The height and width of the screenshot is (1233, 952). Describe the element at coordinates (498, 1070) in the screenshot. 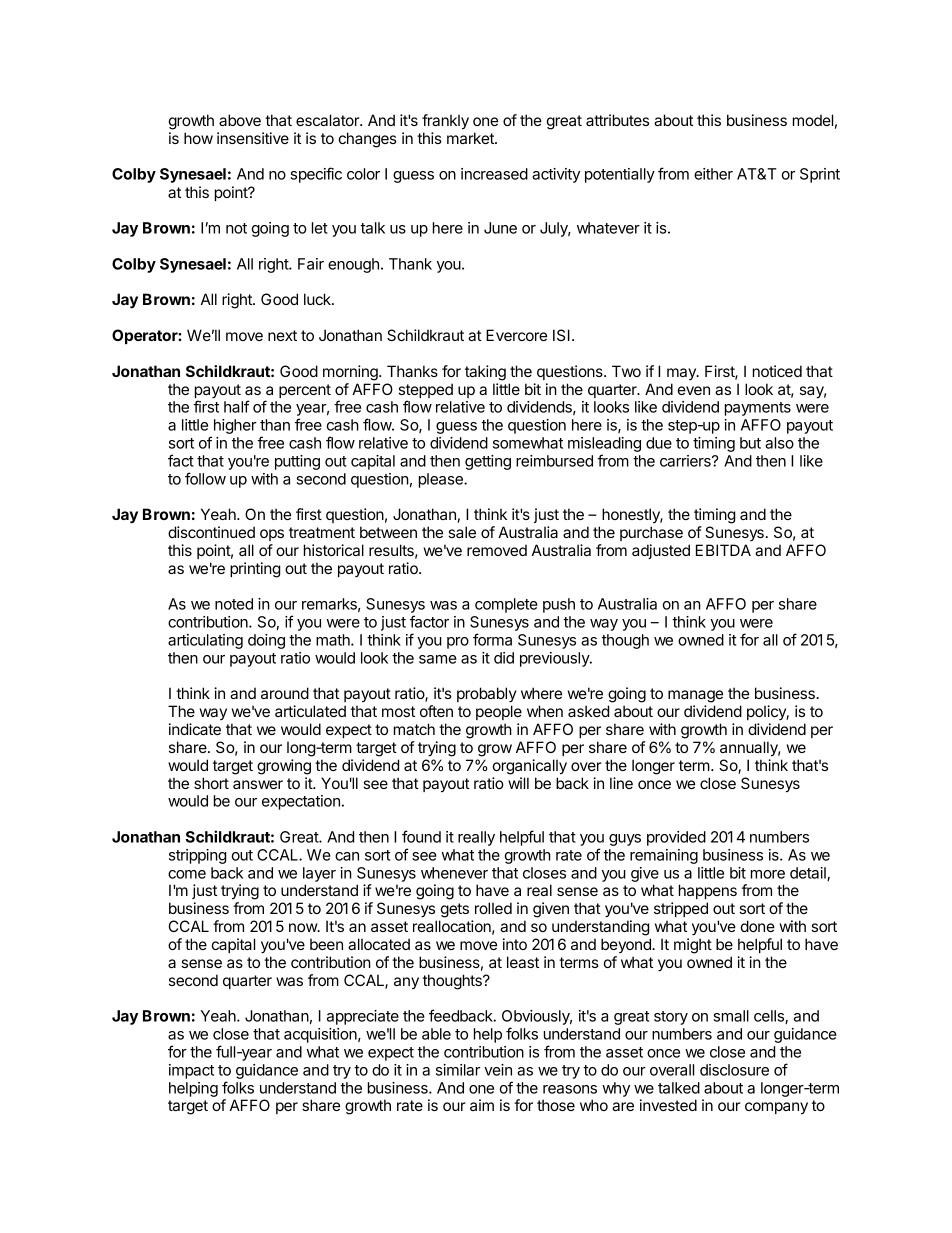

I see `vein` at that location.
